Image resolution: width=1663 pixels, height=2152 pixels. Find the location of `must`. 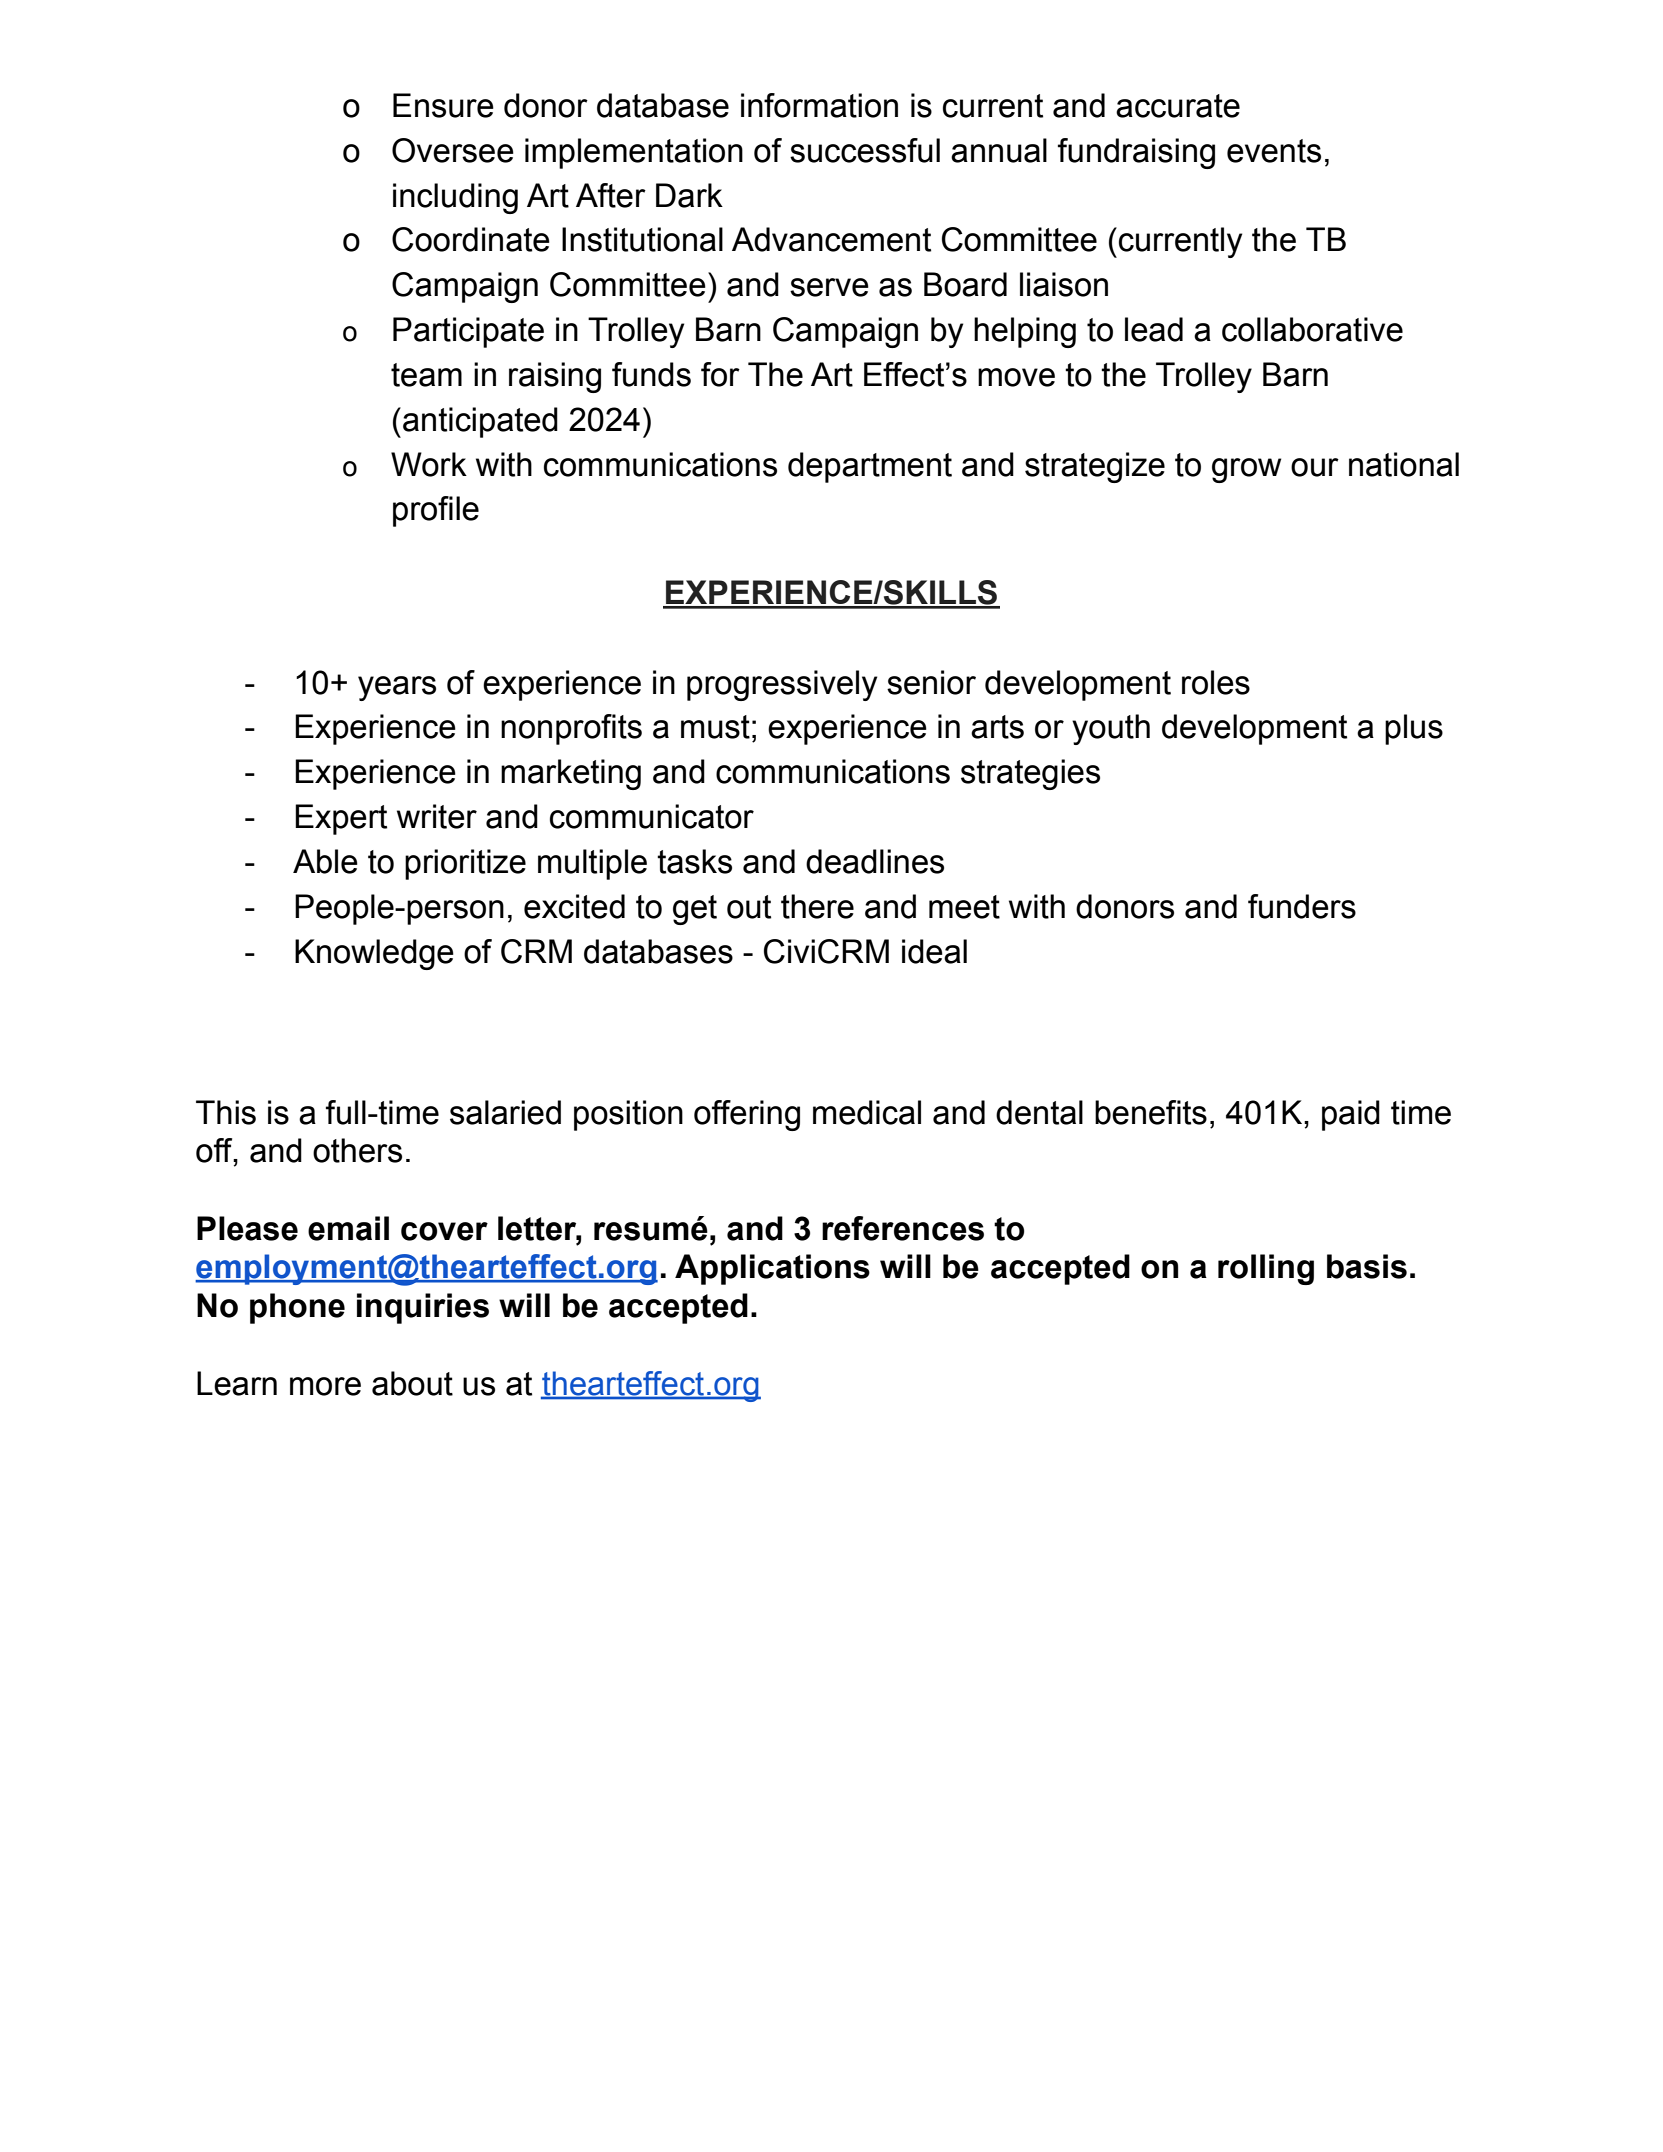

must is located at coordinates (715, 727).
